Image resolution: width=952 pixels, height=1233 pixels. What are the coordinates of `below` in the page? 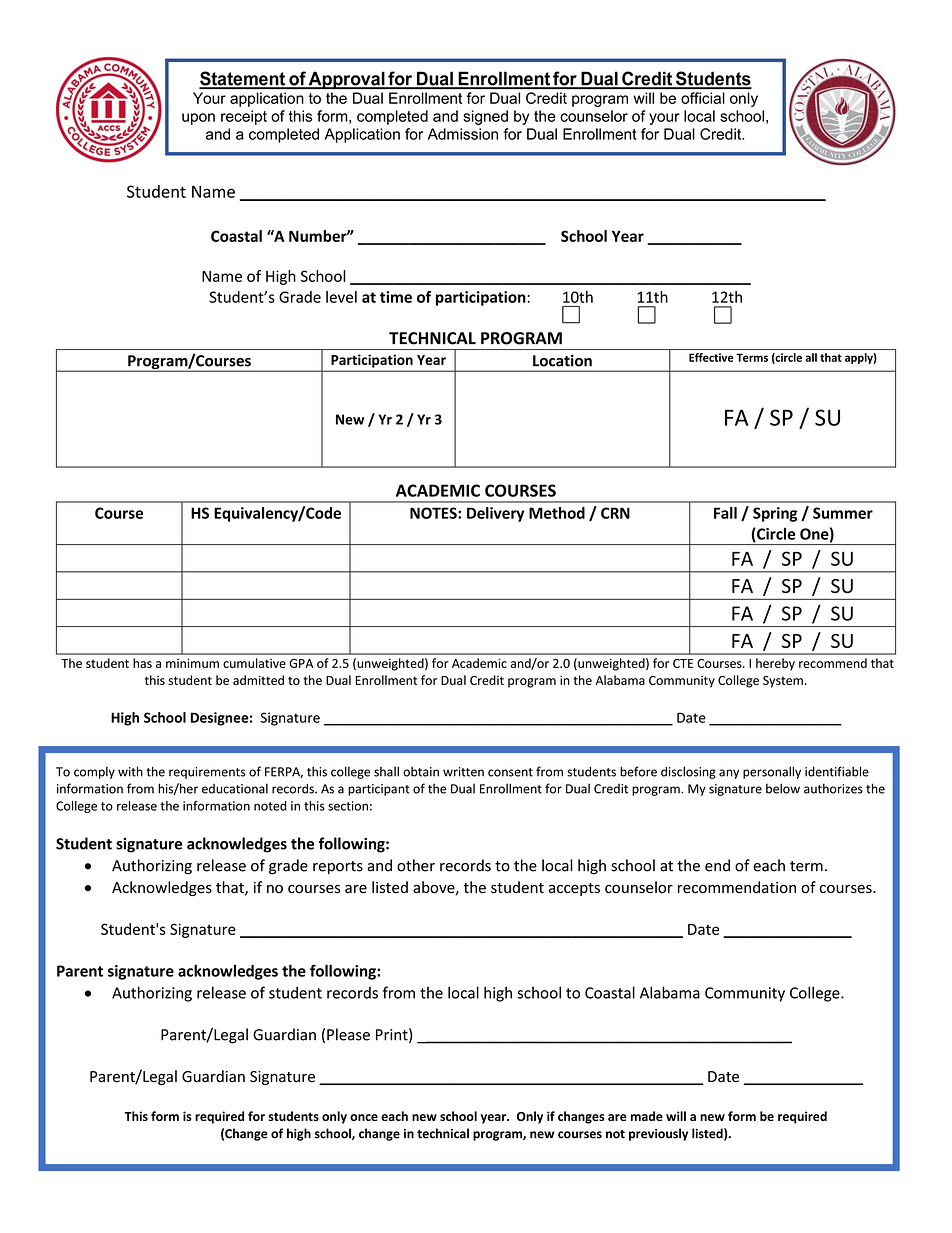 It's located at (783, 788).
